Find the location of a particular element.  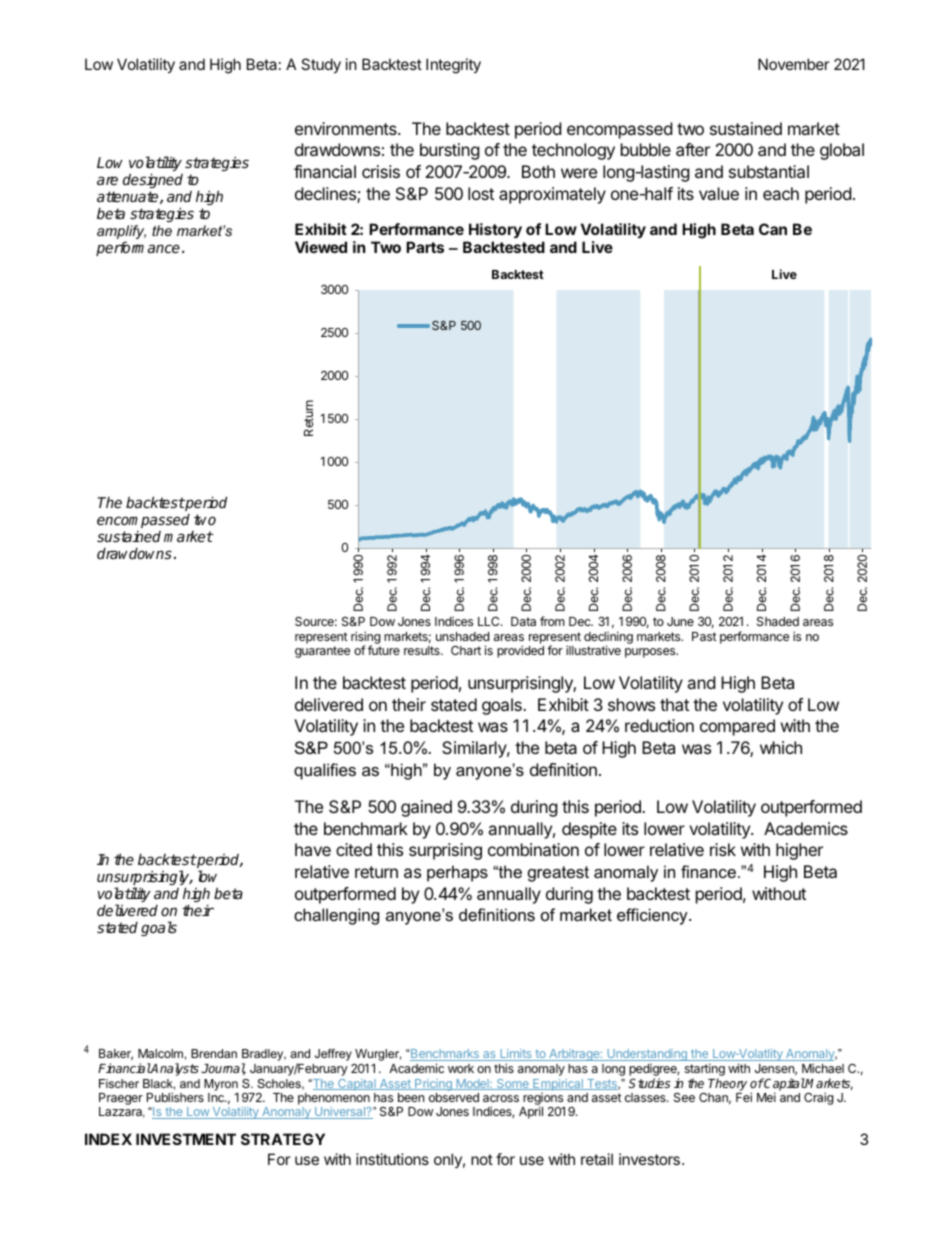

LLC is located at coordinates (490, 621).
